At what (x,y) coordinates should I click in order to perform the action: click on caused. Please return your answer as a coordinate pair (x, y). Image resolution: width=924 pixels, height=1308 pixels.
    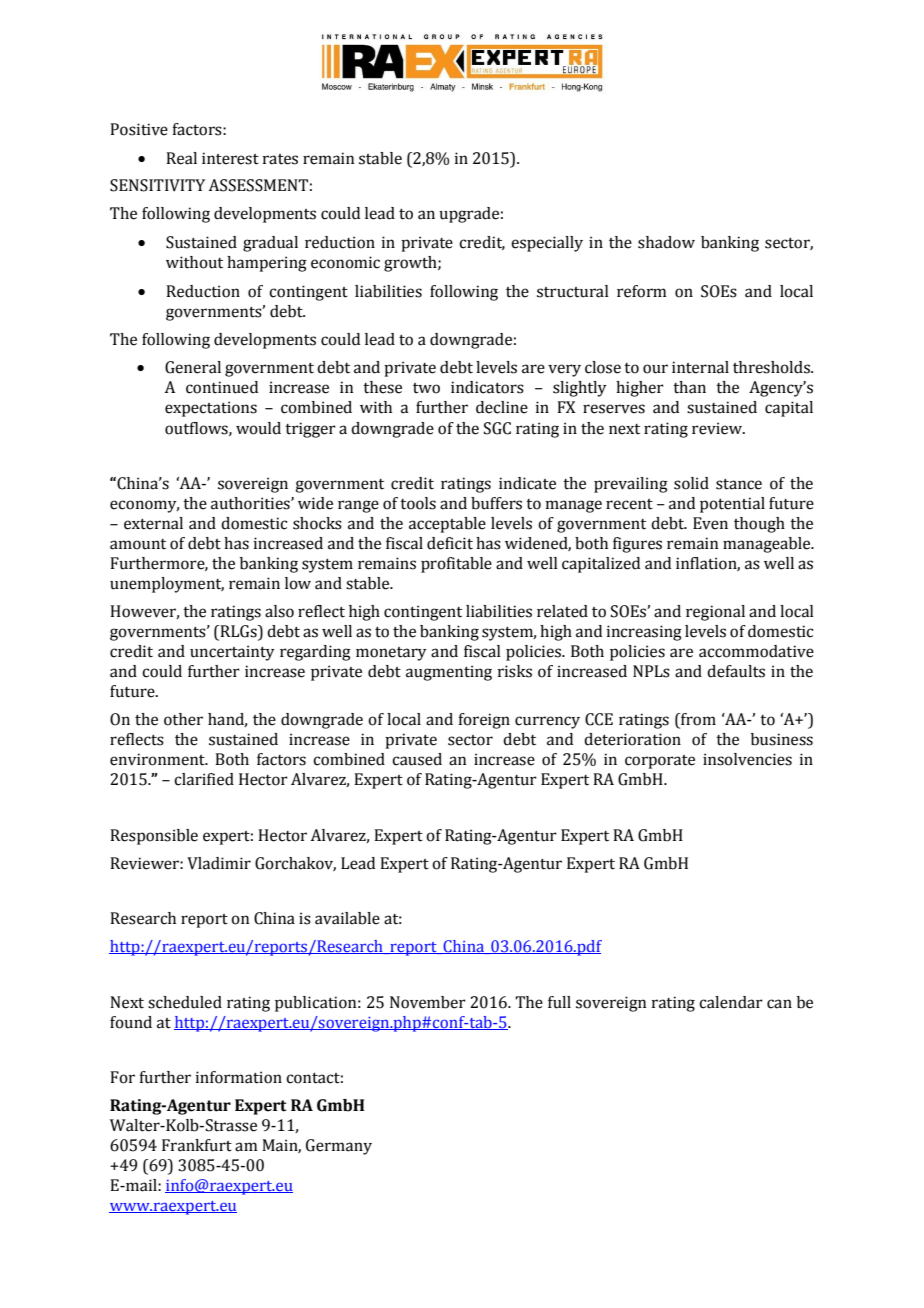
    Looking at the image, I should click on (417, 759).
